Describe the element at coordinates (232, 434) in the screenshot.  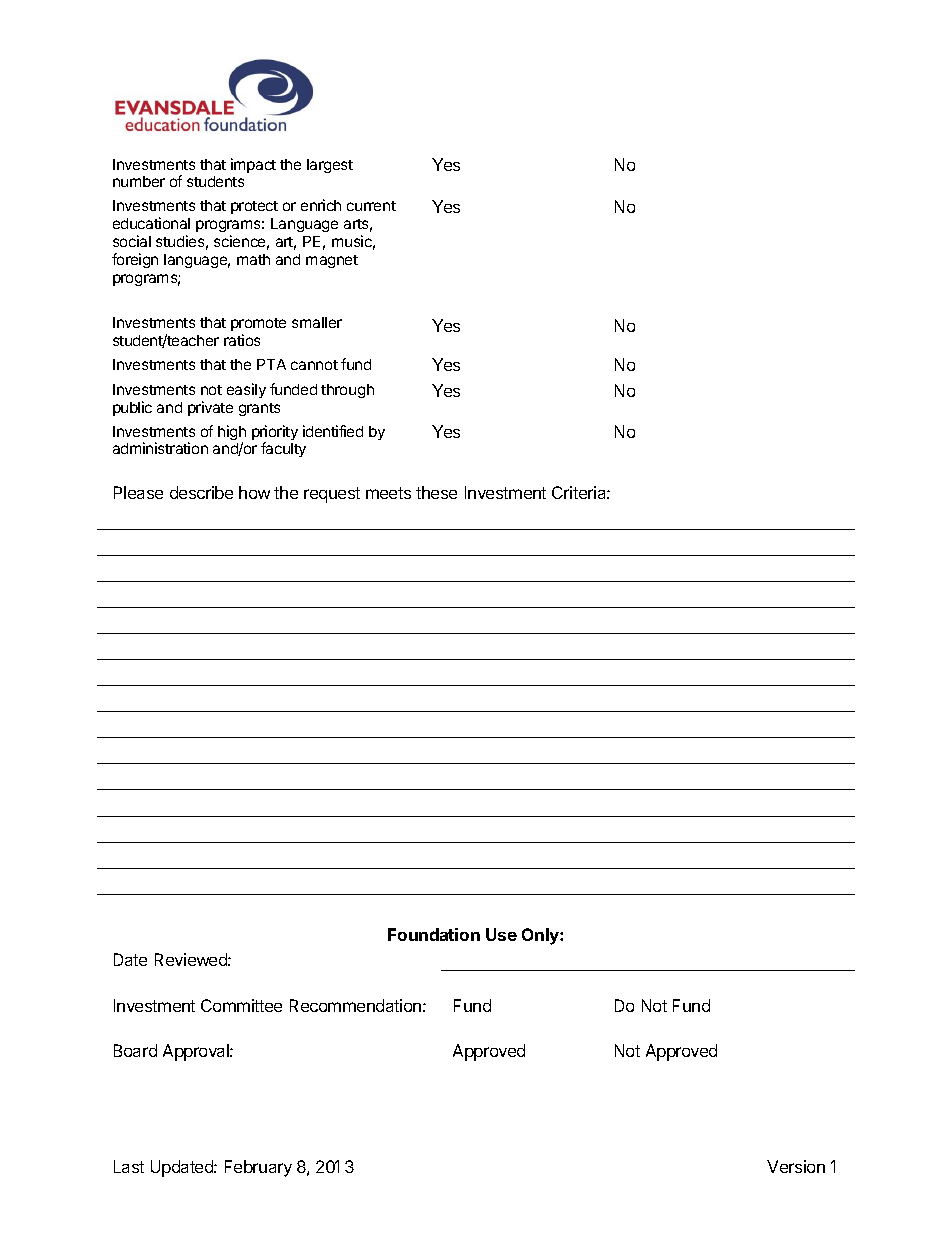
I see `high` at that location.
